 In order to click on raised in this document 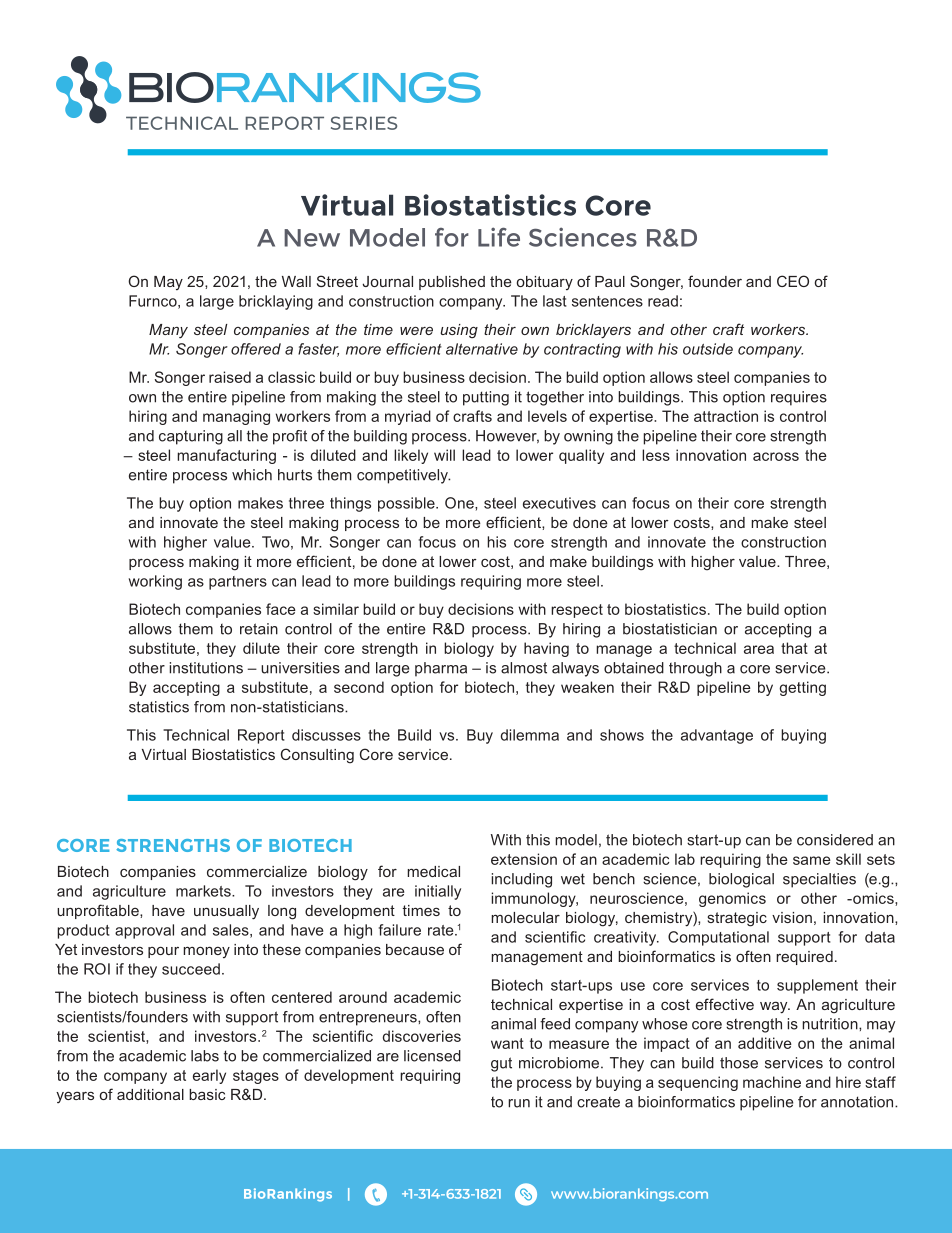, I will do `click(230, 377)`.
